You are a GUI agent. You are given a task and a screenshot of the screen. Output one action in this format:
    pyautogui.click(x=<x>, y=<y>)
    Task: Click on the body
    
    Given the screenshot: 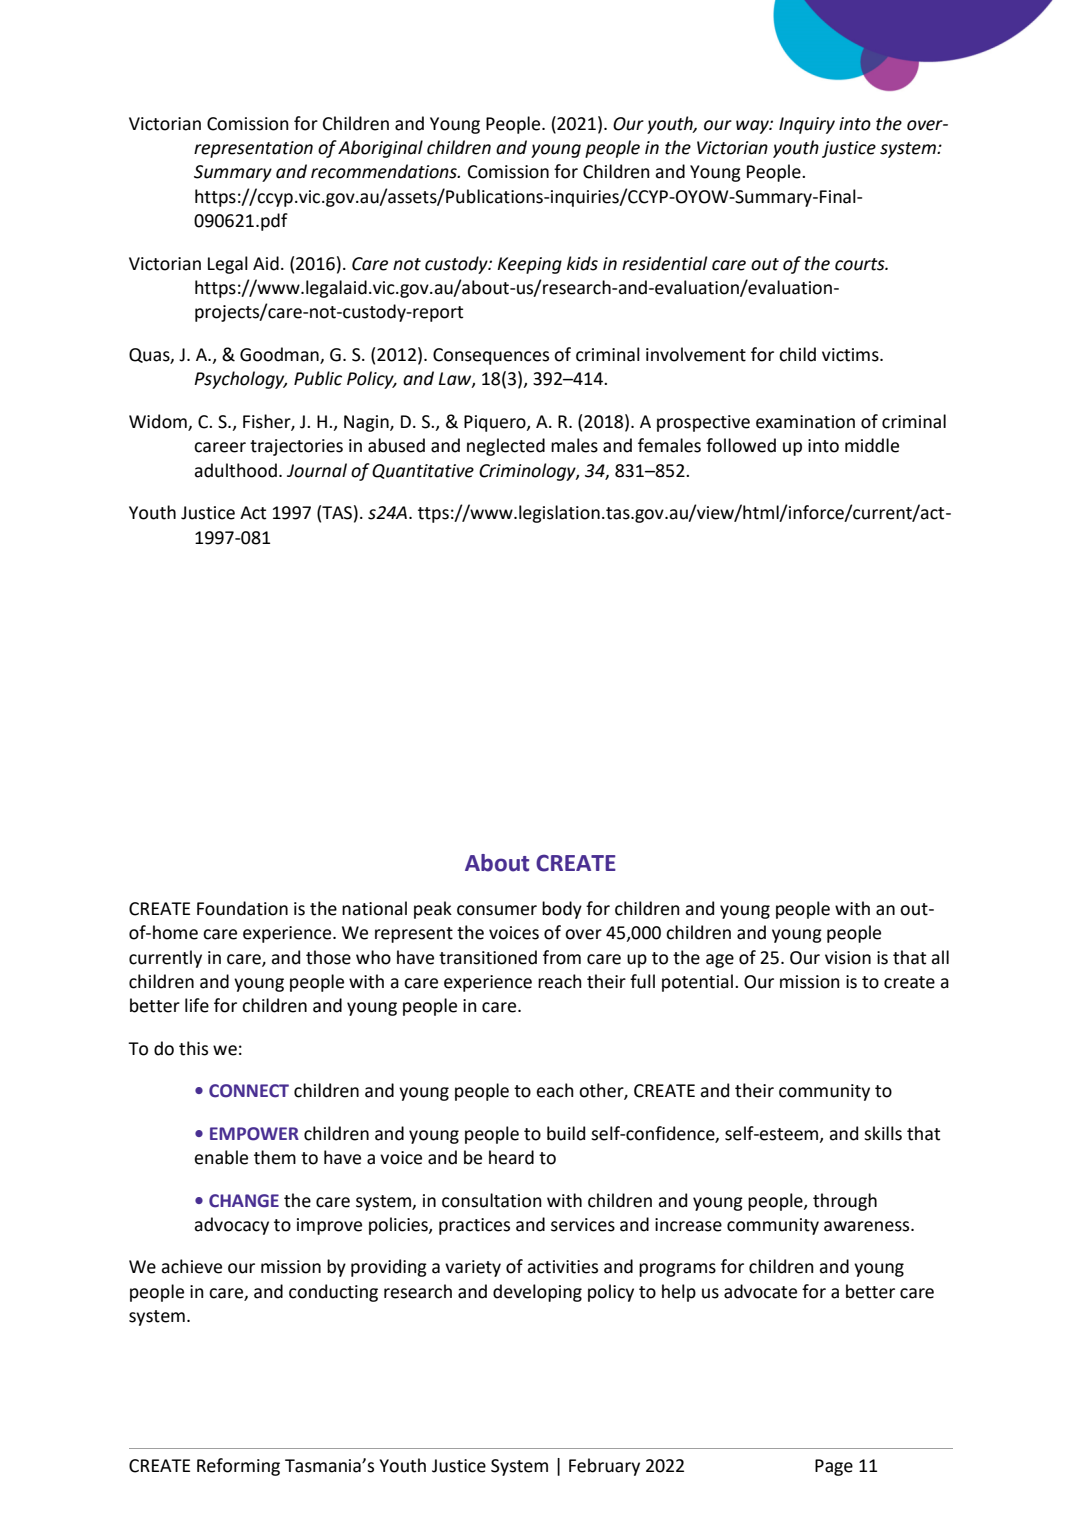 What is the action you would take?
    pyautogui.click(x=562, y=910)
